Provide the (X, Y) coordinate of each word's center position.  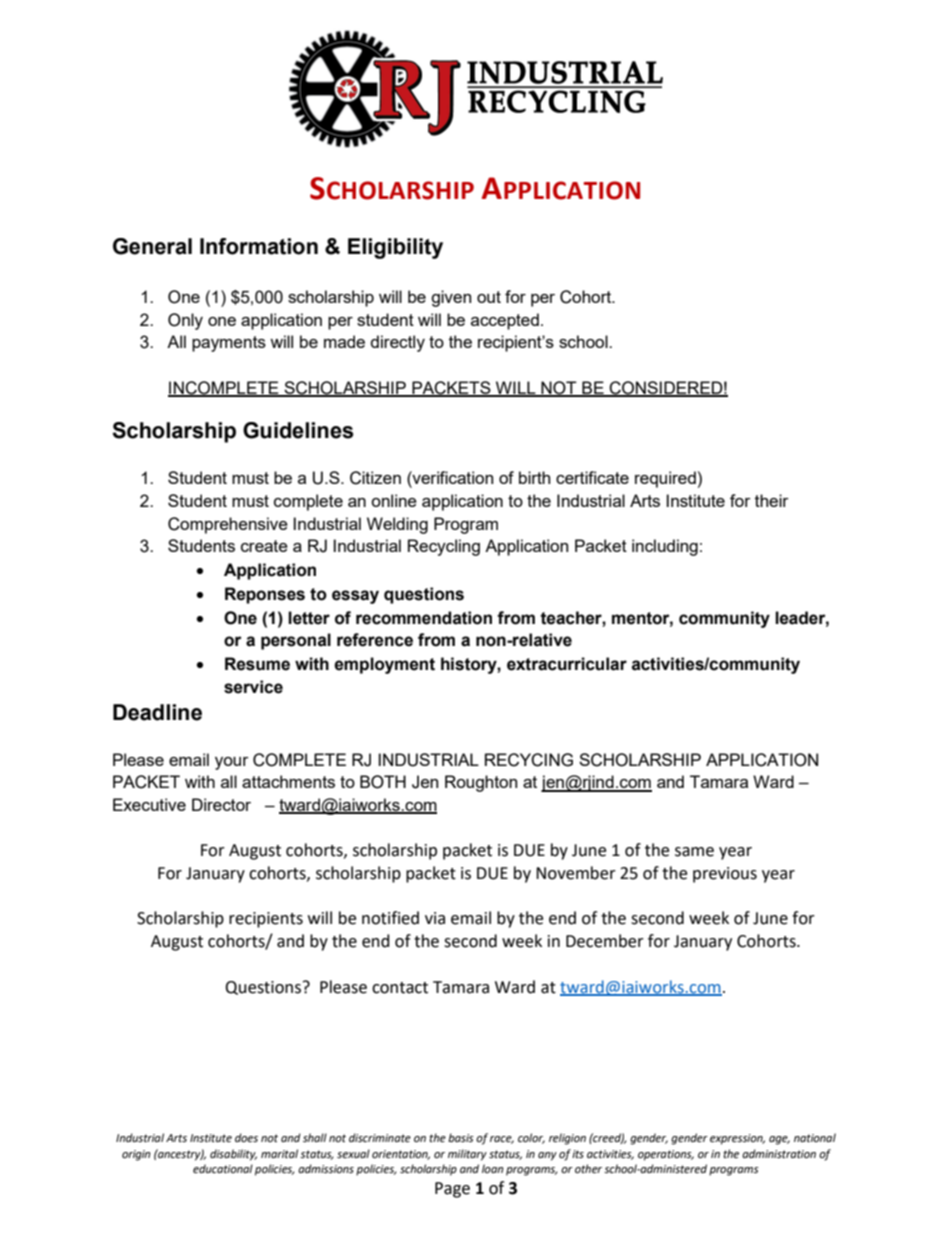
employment (384, 665)
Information (259, 246)
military (467, 1155)
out (489, 297)
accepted (505, 321)
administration (779, 1154)
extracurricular (567, 664)
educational (223, 1169)
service (253, 687)
